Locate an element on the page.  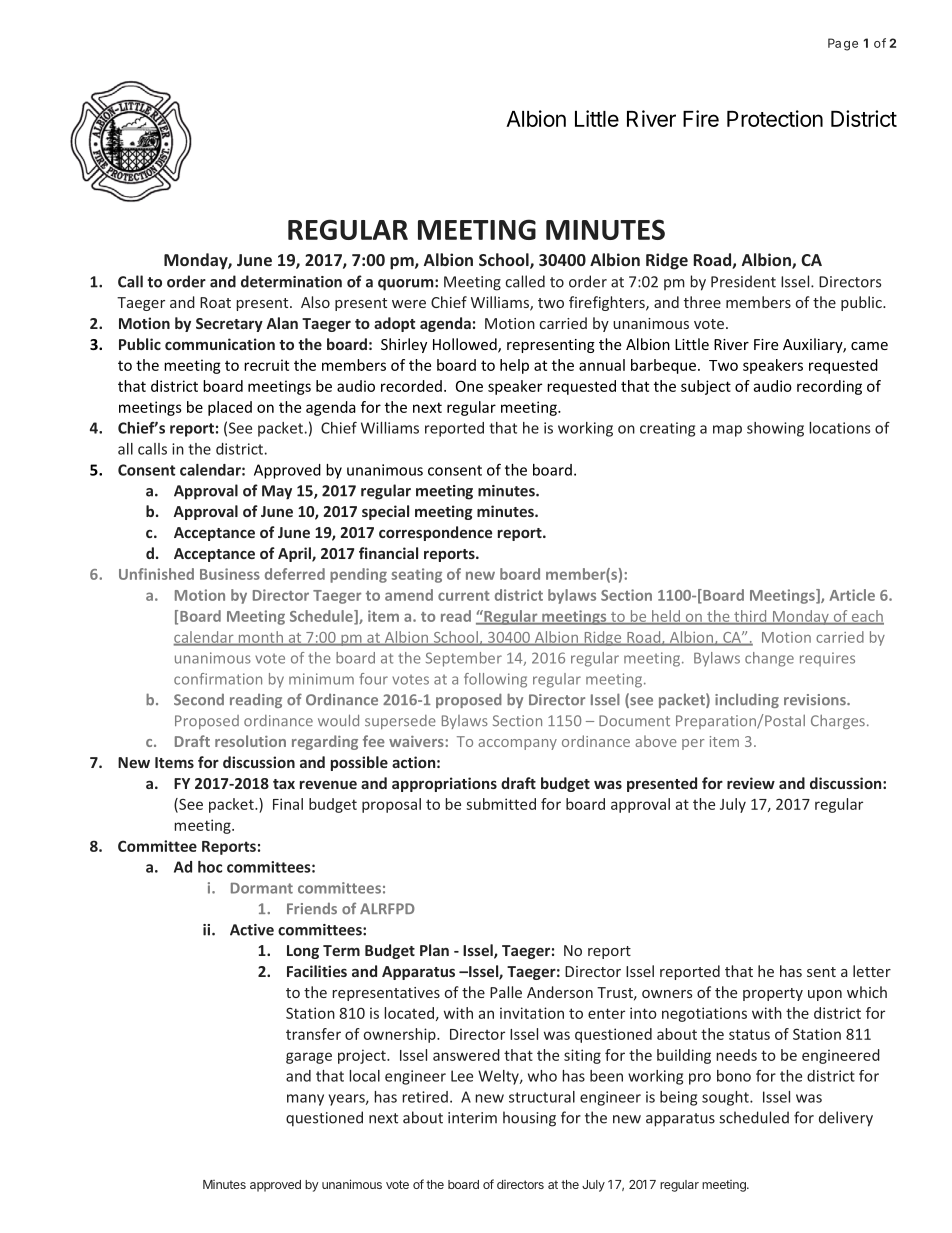
Secretary is located at coordinates (229, 325).
